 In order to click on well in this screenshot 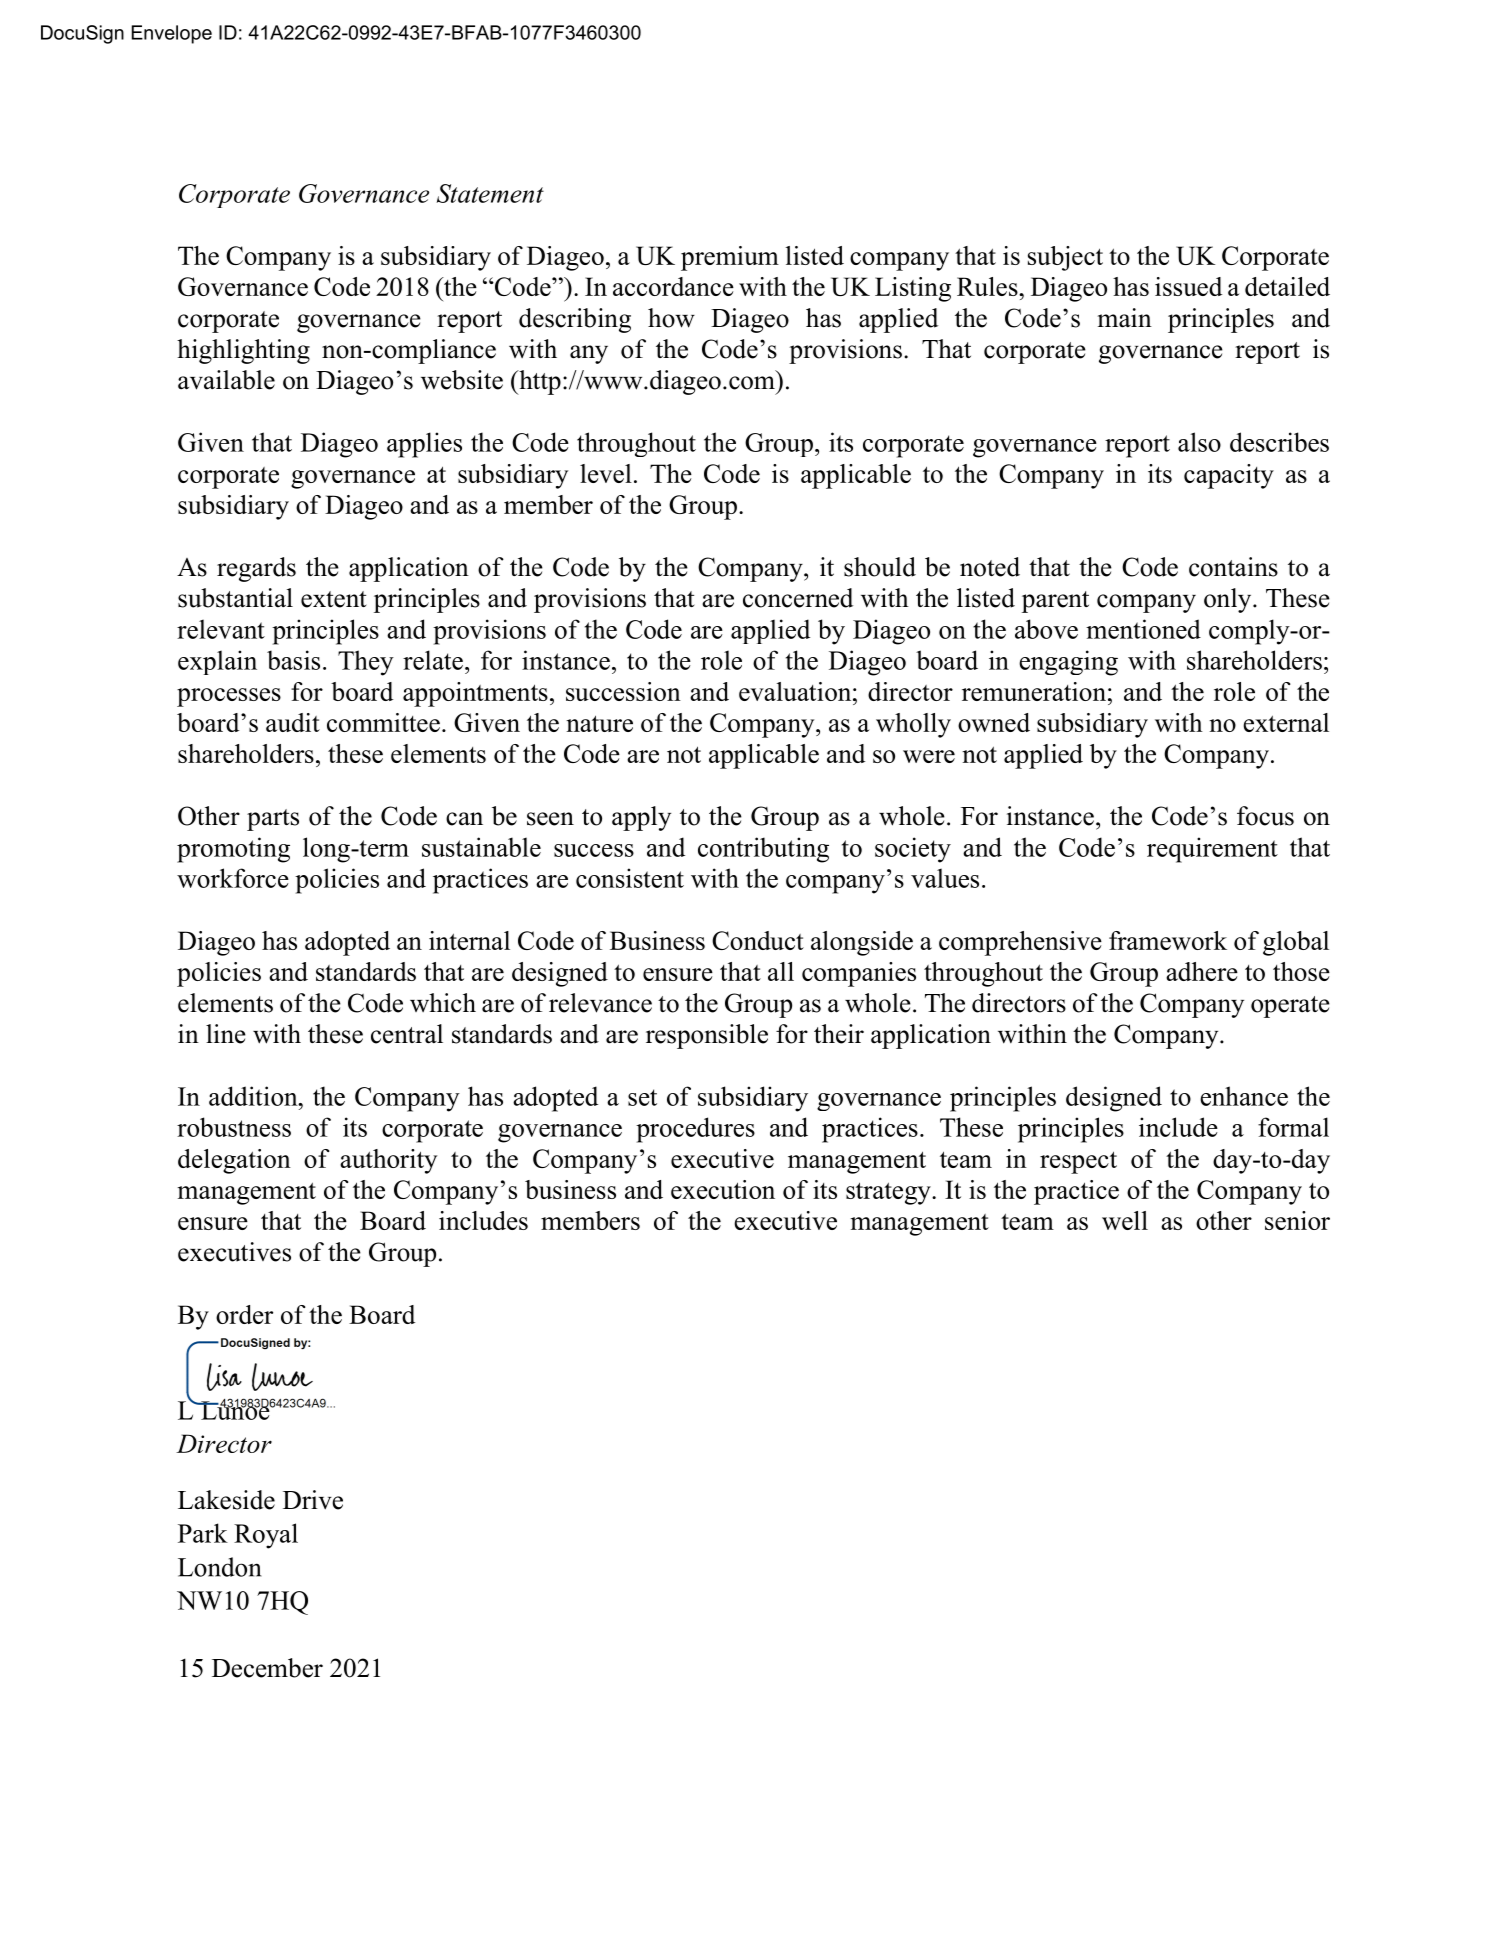, I will do `click(1125, 1220)`.
